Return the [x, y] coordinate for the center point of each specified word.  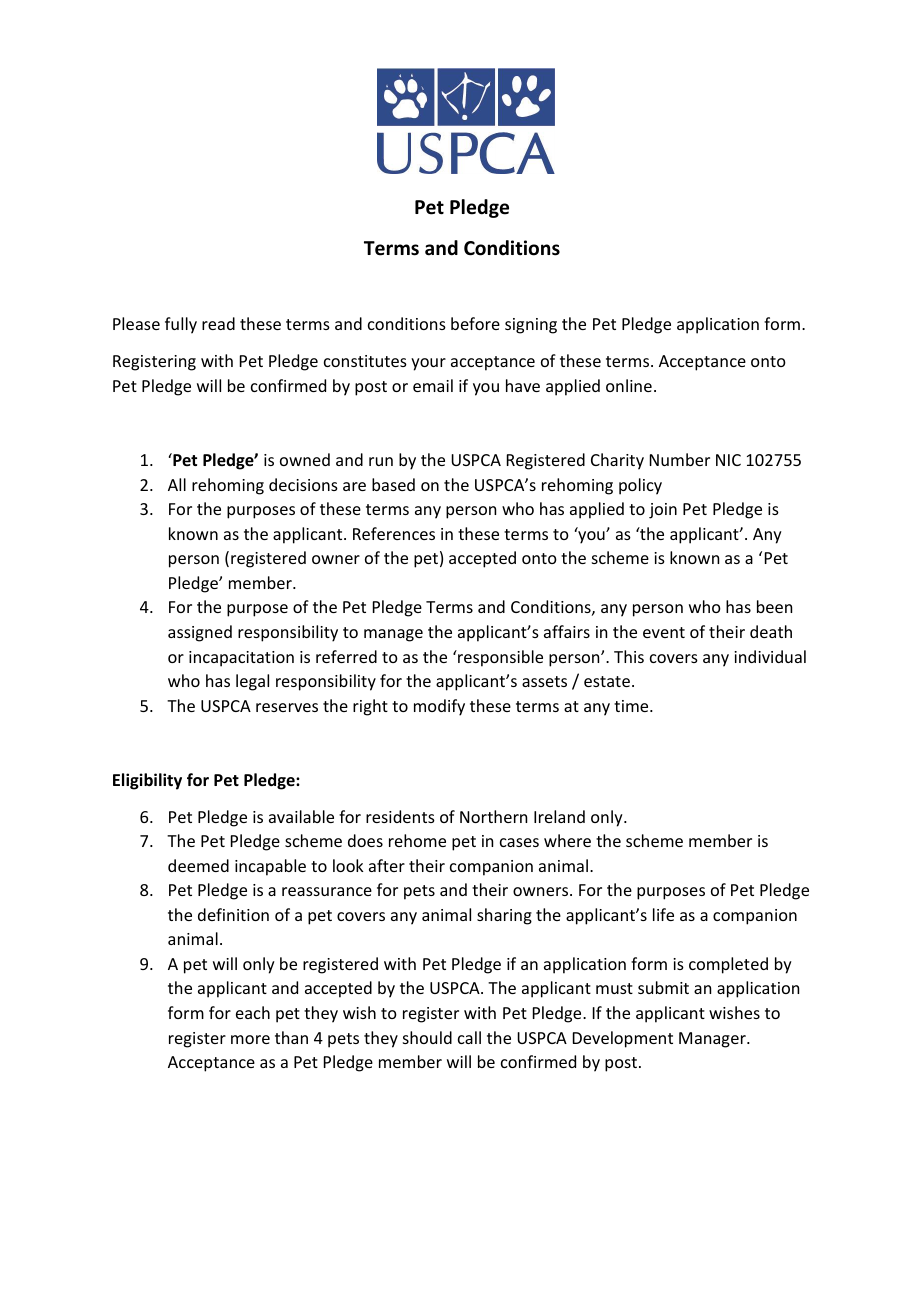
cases [519, 842]
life [663, 914]
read [218, 323]
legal [252, 682]
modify [439, 707]
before [475, 323]
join [663, 511]
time [632, 706]
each [253, 1012]
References [394, 533]
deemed [198, 865]
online [629, 385]
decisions [303, 484]
